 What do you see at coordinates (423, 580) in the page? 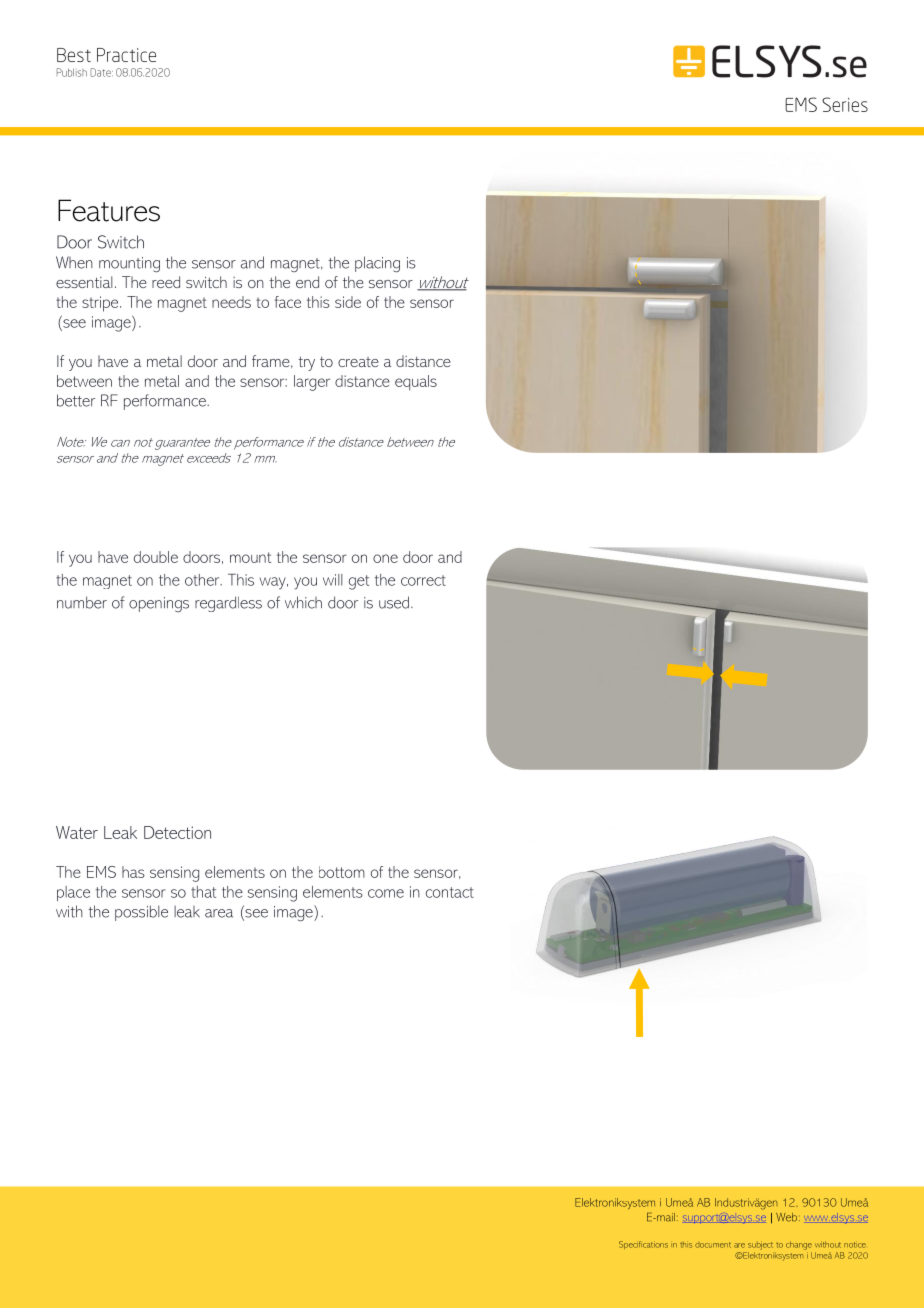
I see `correct` at bounding box center [423, 580].
